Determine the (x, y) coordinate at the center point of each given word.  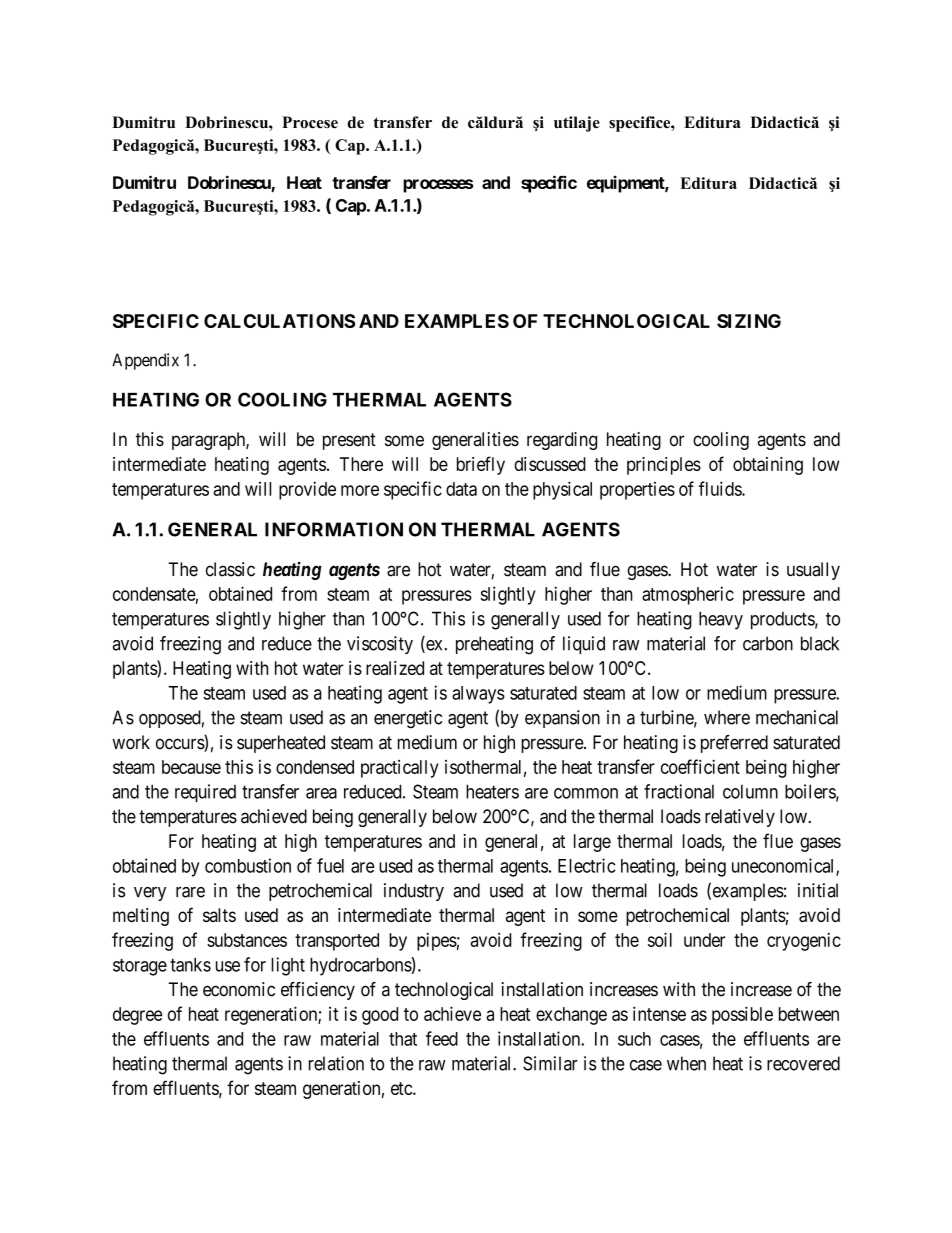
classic (230, 569)
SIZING (749, 321)
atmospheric (688, 595)
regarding (562, 441)
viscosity (380, 645)
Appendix (145, 361)
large (592, 843)
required (205, 793)
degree (137, 1016)
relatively (740, 818)
